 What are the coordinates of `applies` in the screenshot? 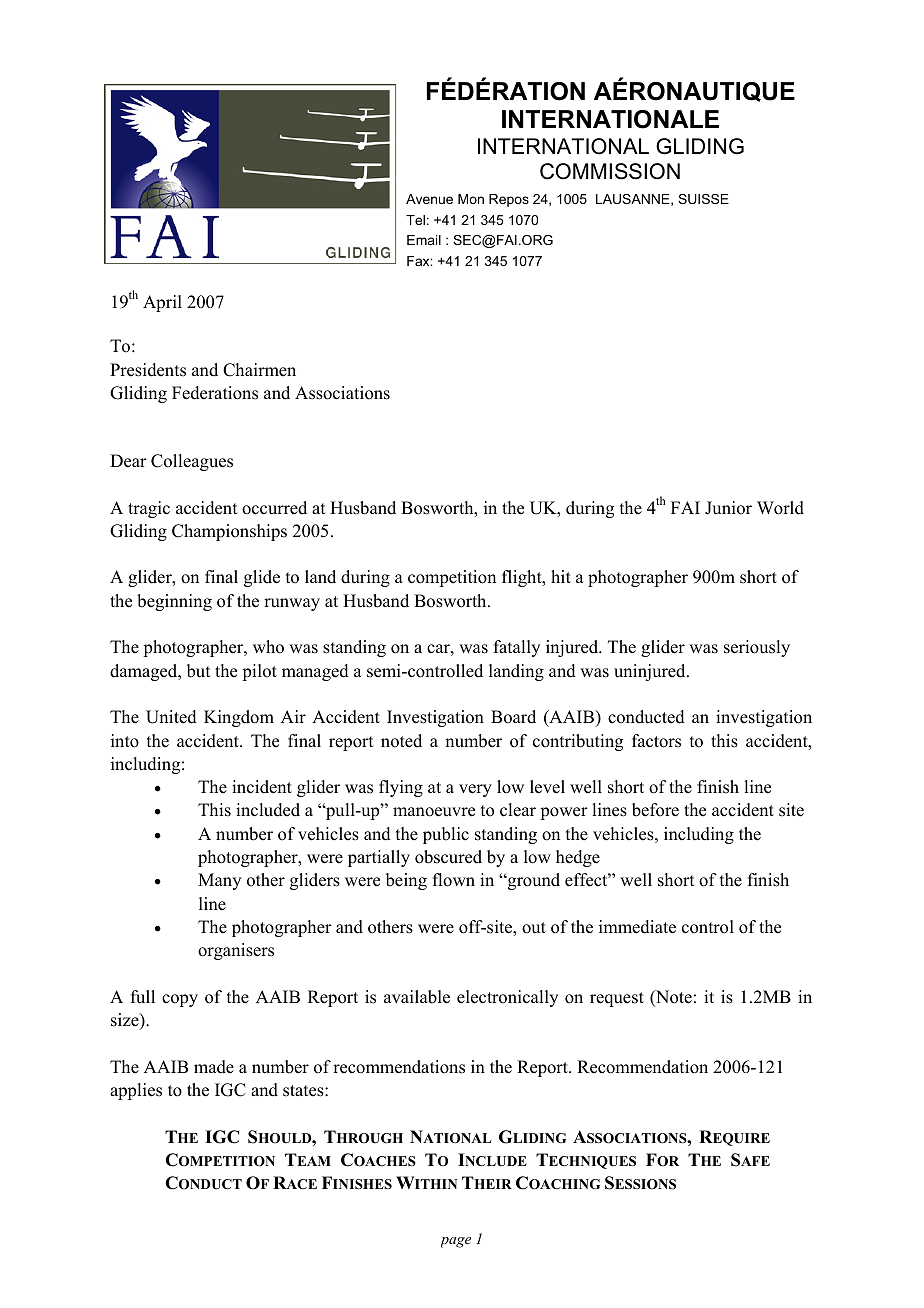 It's located at (136, 1091).
